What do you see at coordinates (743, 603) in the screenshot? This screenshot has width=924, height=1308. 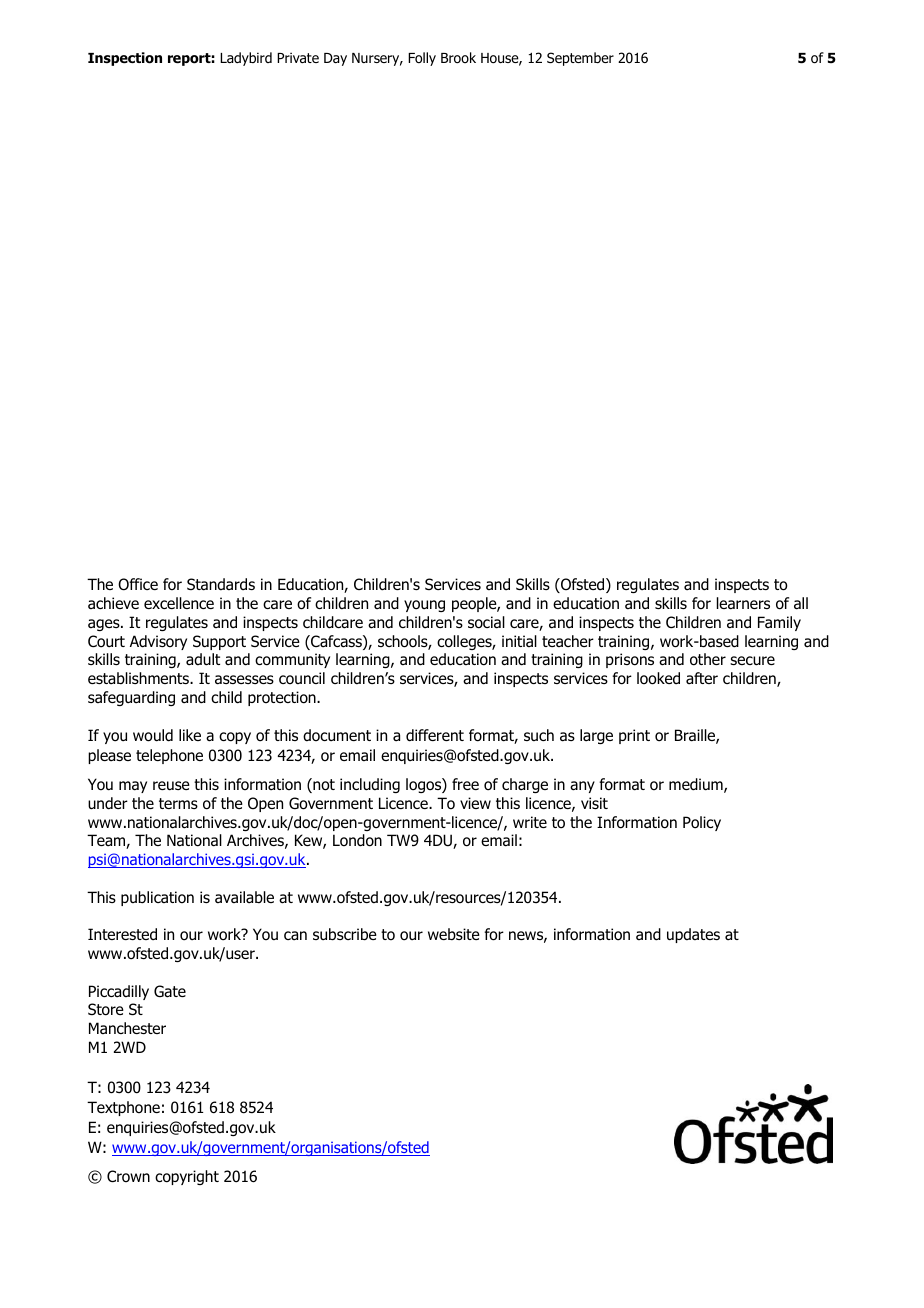 I see `learners` at bounding box center [743, 603].
